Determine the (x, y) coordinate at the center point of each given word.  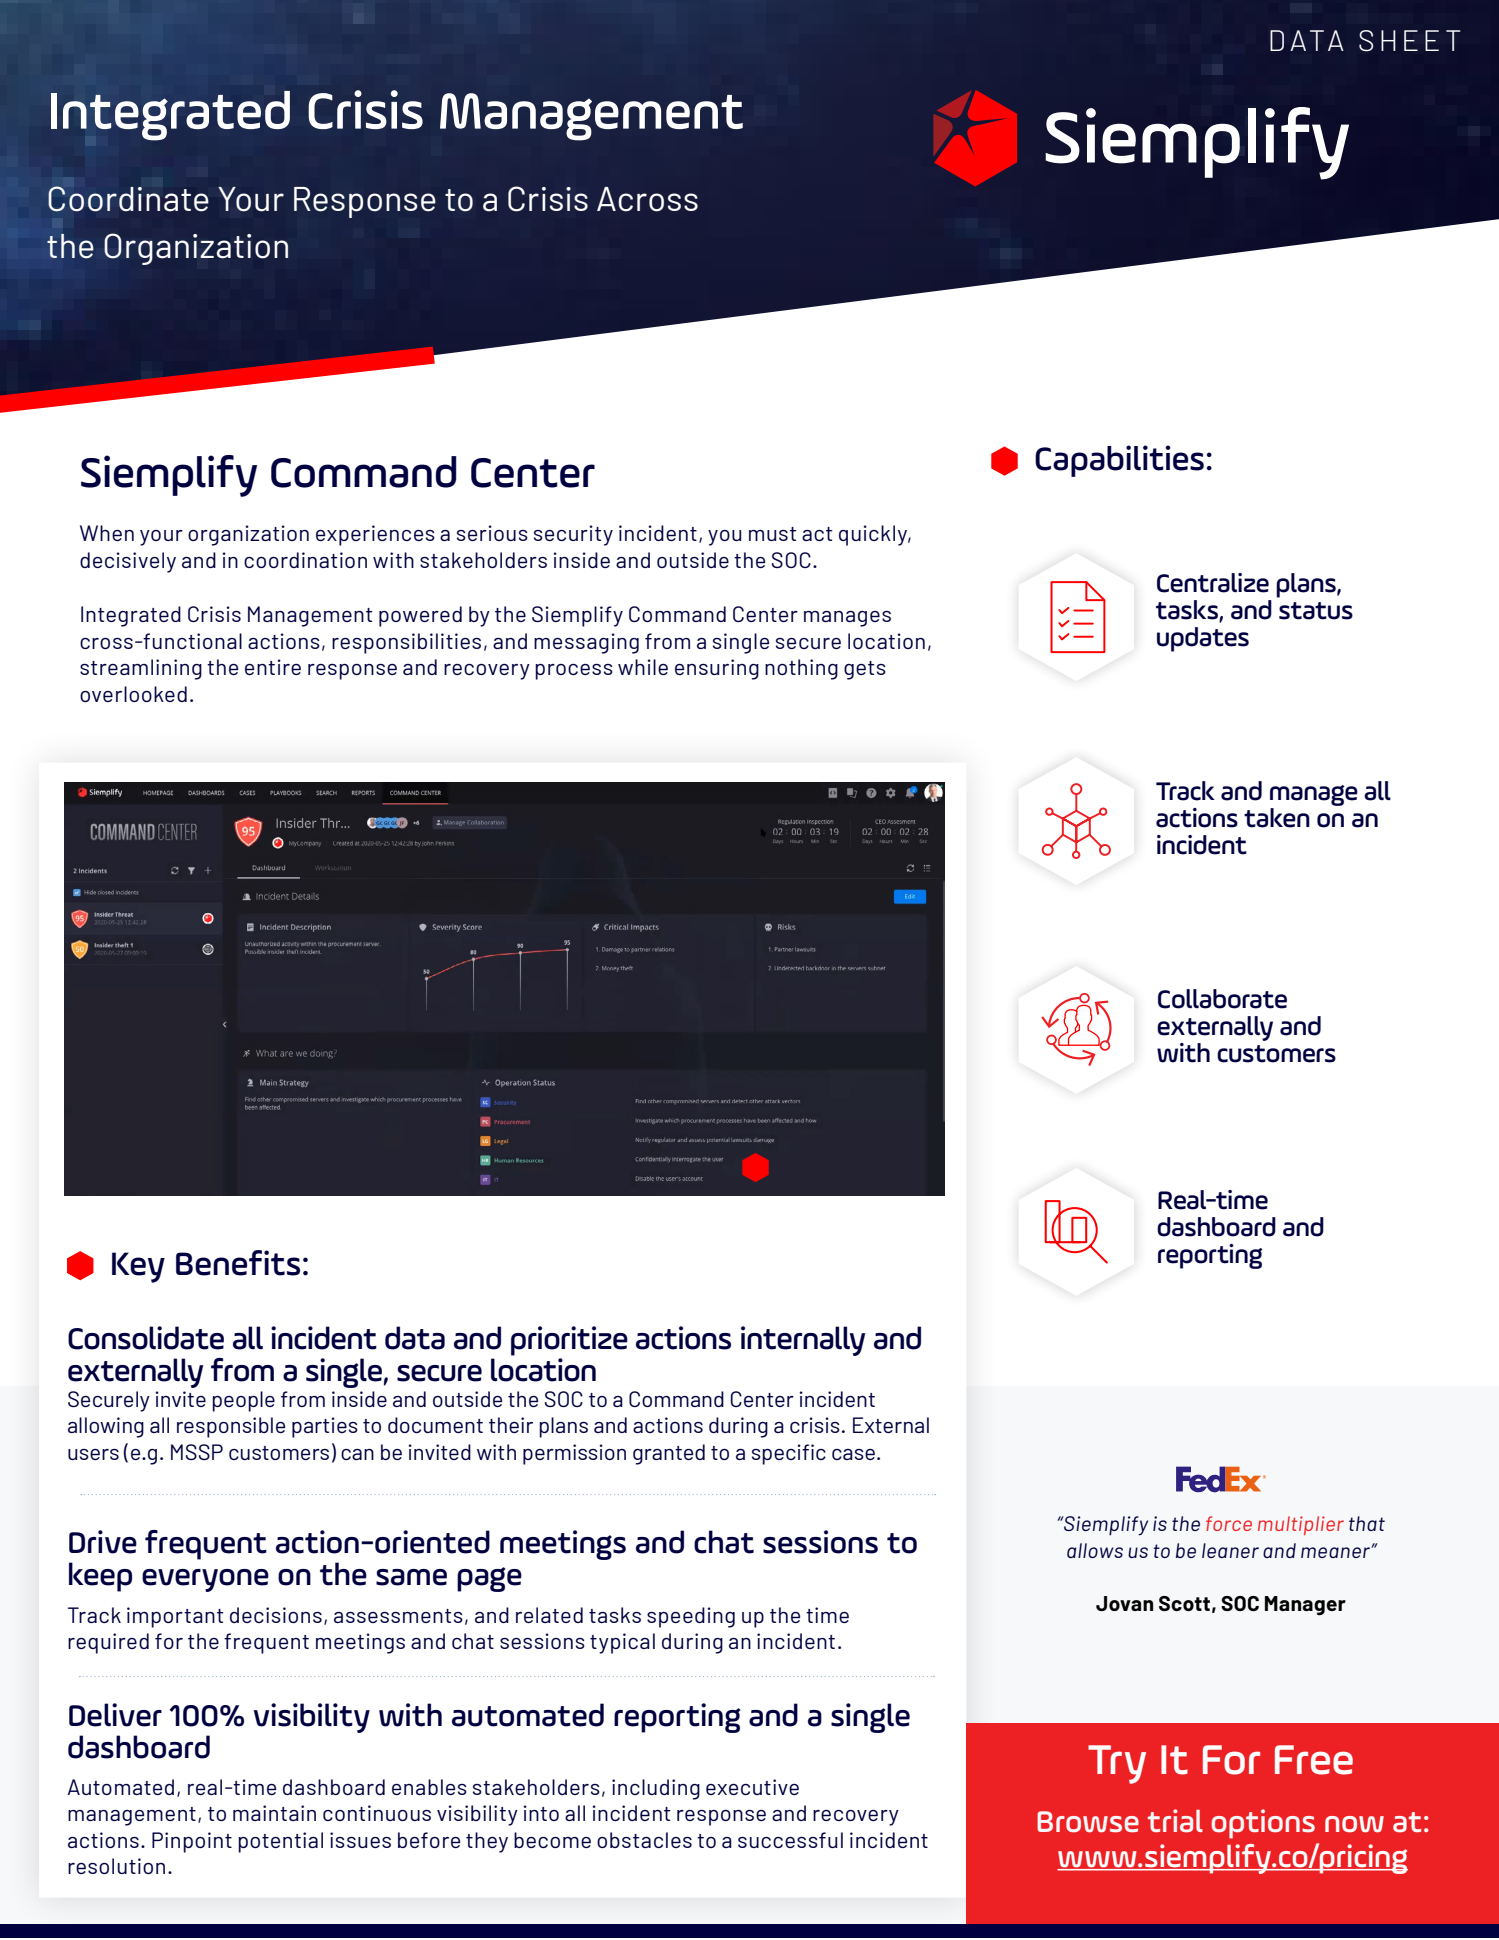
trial (1175, 1821)
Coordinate (128, 199)
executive (752, 1787)
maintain (274, 1813)
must (772, 534)
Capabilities (1119, 461)
